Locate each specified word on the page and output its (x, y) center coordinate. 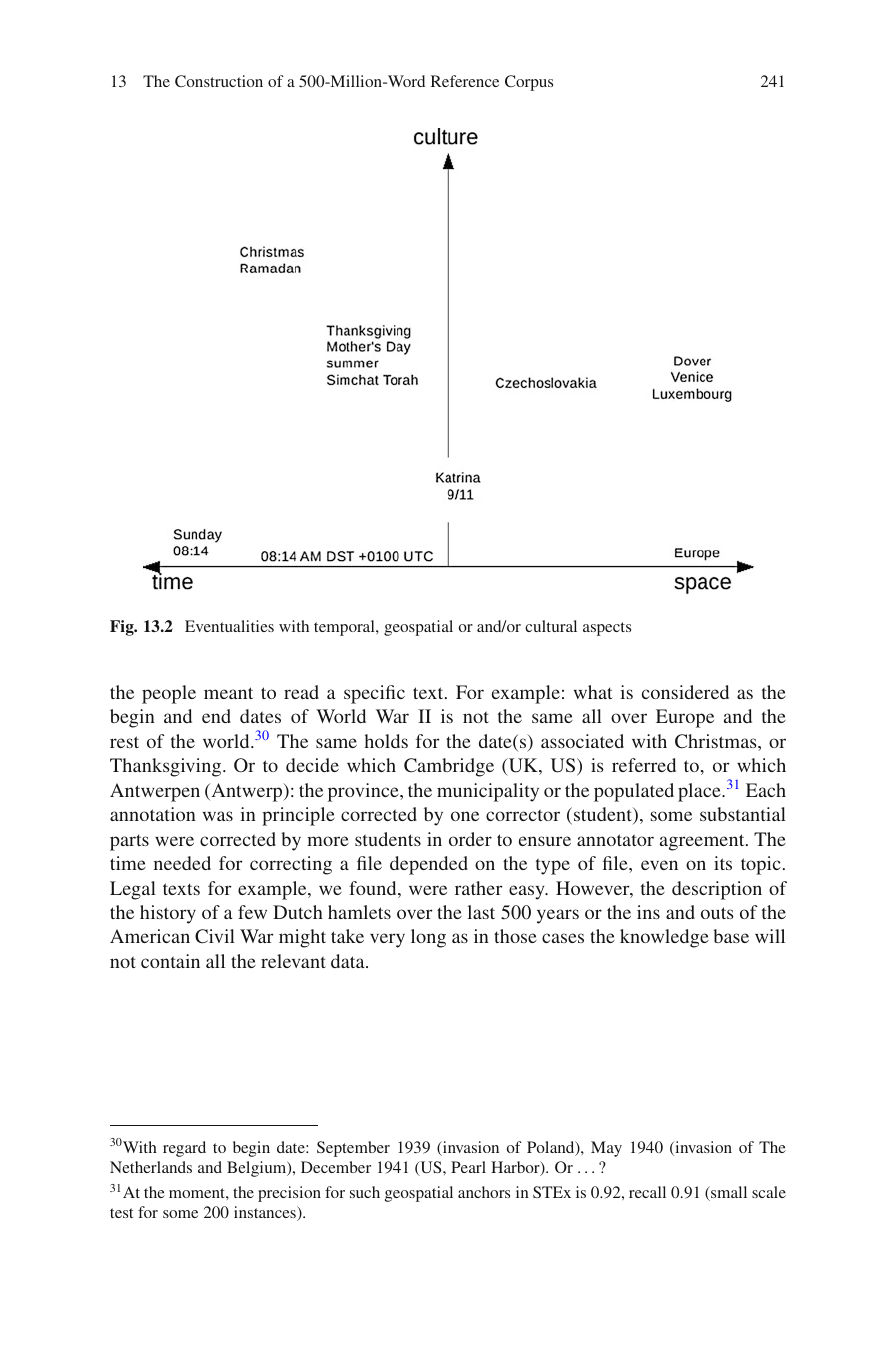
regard (184, 1149)
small (728, 1193)
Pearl (468, 1167)
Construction (219, 81)
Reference (465, 81)
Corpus (529, 83)
